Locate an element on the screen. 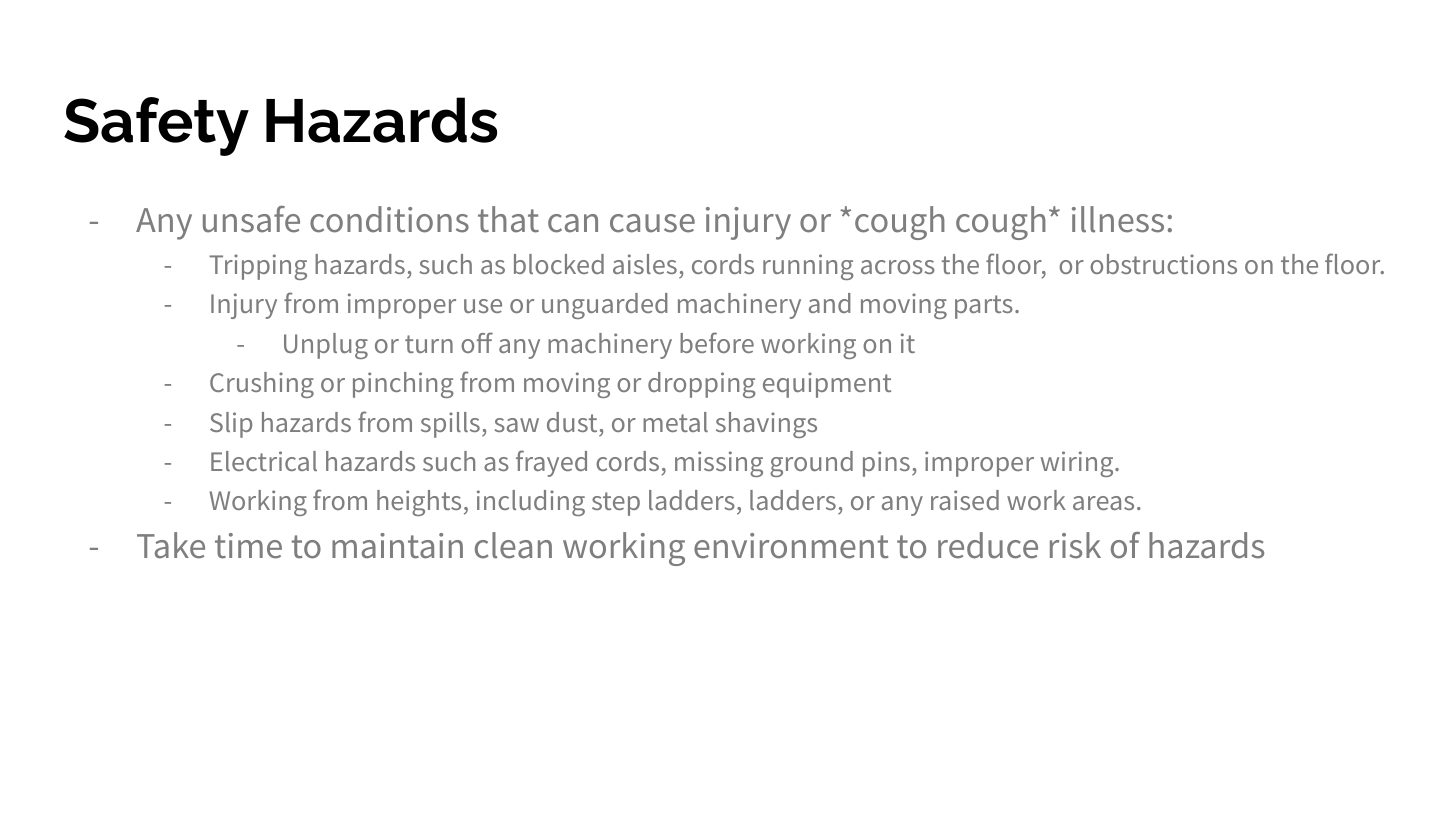 The height and width of the screenshot is (819, 1456). before is located at coordinates (717, 342).
